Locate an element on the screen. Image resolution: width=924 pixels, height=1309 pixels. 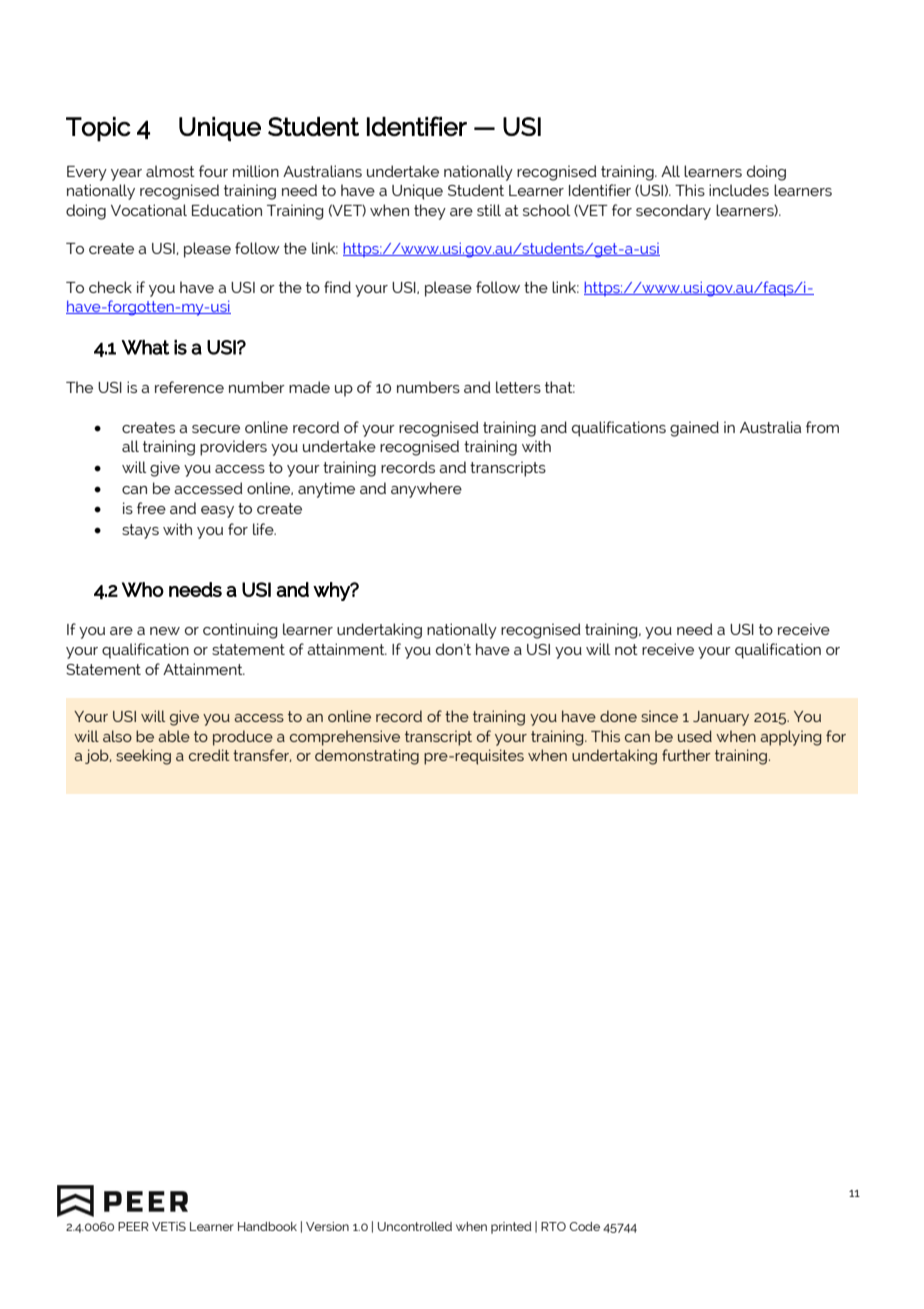
includes is located at coordinates (739, 190).
